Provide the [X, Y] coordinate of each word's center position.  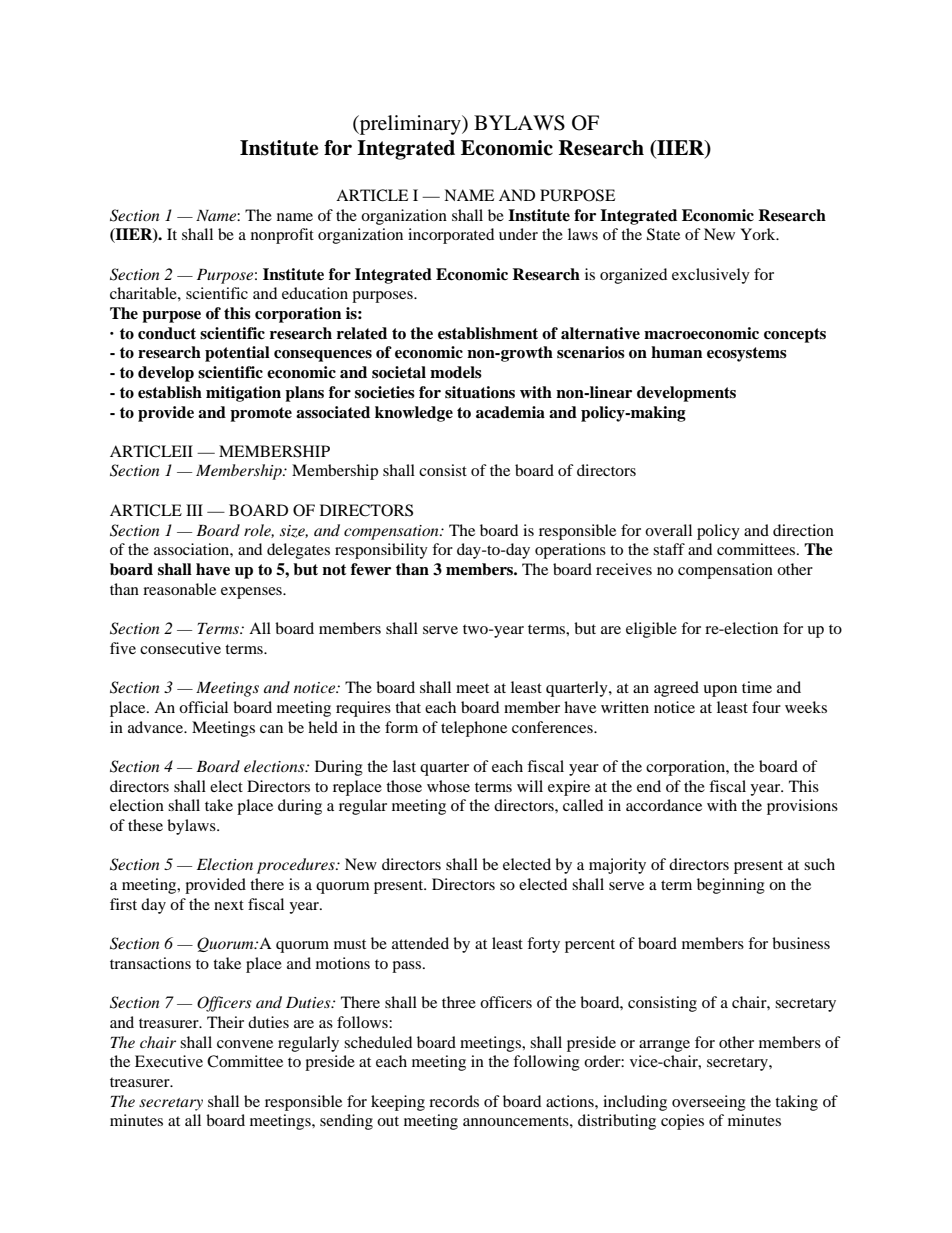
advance [157, 727]
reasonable [179, 589]
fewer [371, 569]
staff [669, 549]
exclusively [711, 276]
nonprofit [282, 236]
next [229, 905]
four [766, 707]
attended [420, 943]
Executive [169, 1061]
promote [261, 414]
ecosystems [747, 354]
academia [510, 412]
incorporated [451, 236]
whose [448, 786]
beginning [731, 886]
